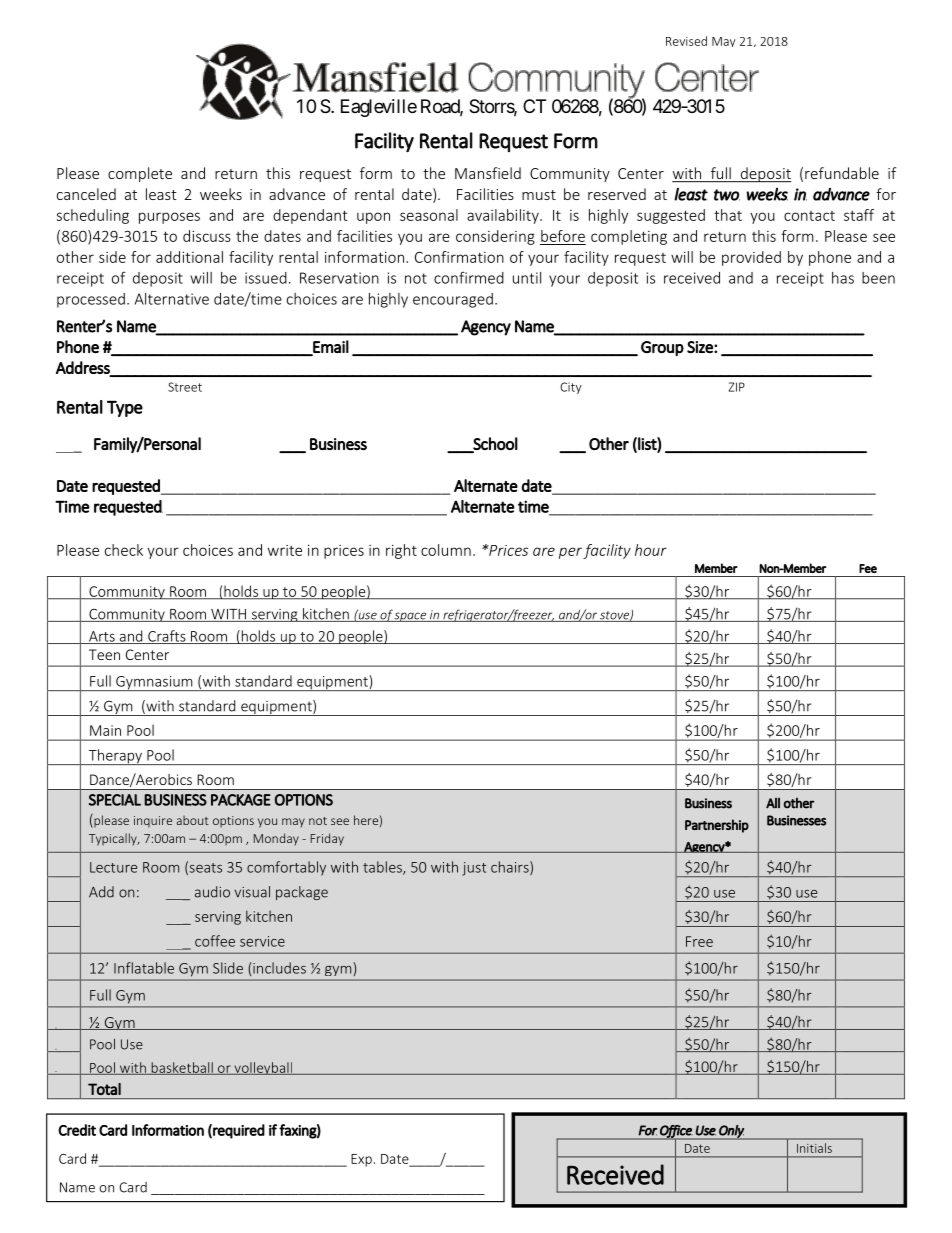  Describe the element at coordinates (182, 1068) in the image. I see `basketball` at that location.
